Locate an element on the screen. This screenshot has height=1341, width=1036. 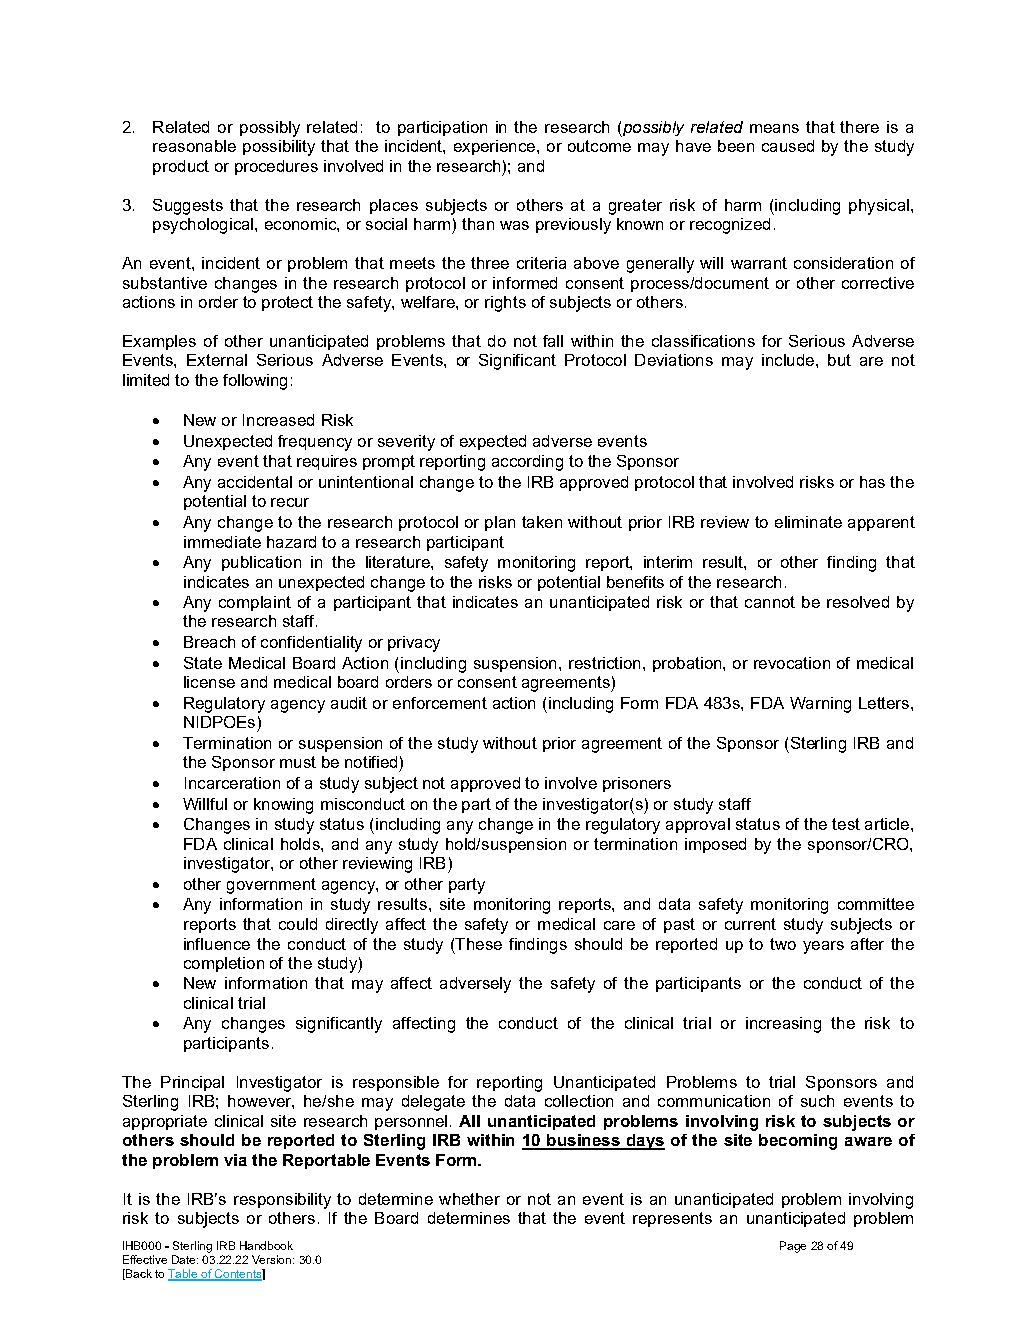
procedures is located at coordinates (276, 167).
